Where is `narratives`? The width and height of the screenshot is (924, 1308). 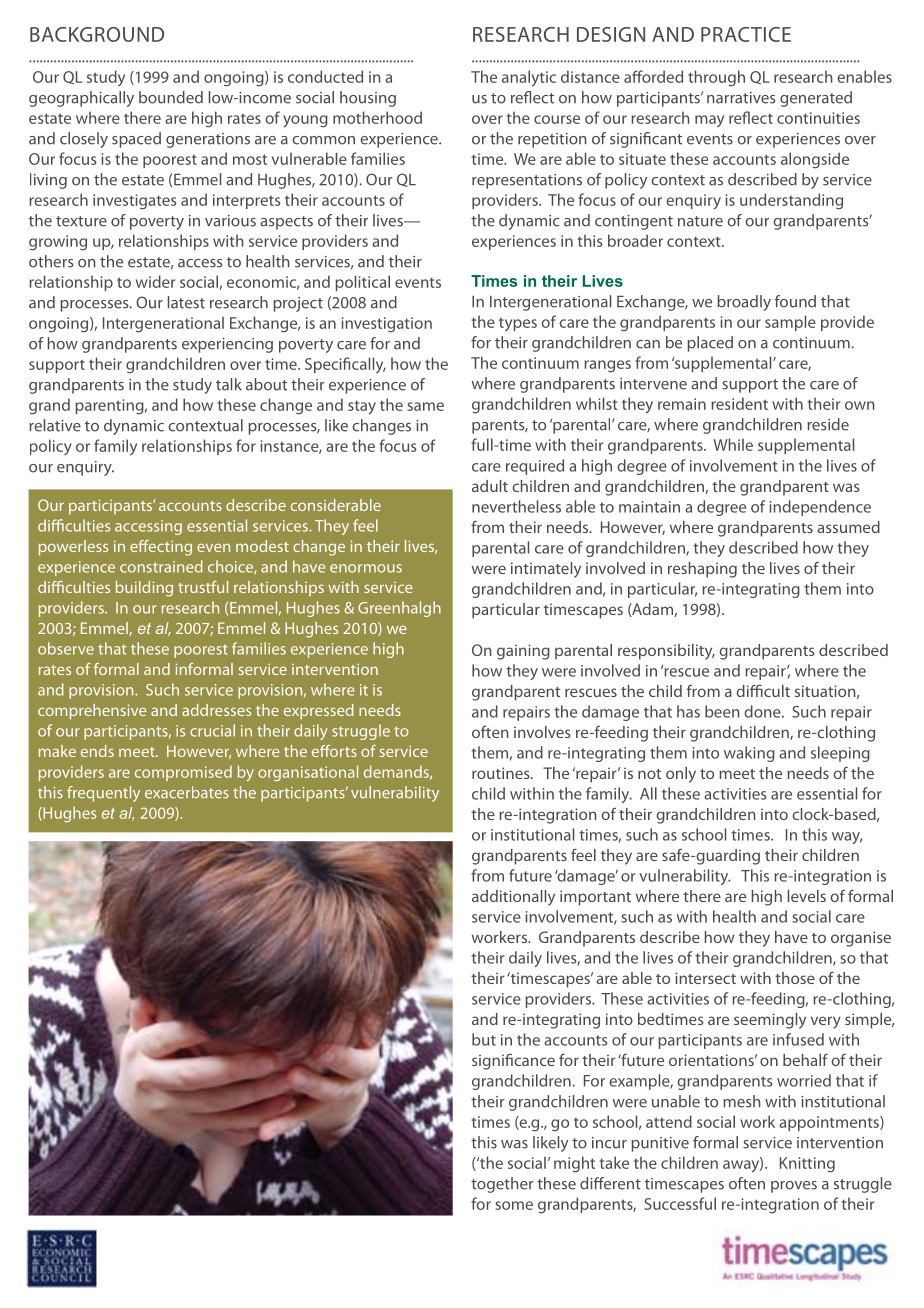 narratives is located at coordinates (741, 98).
